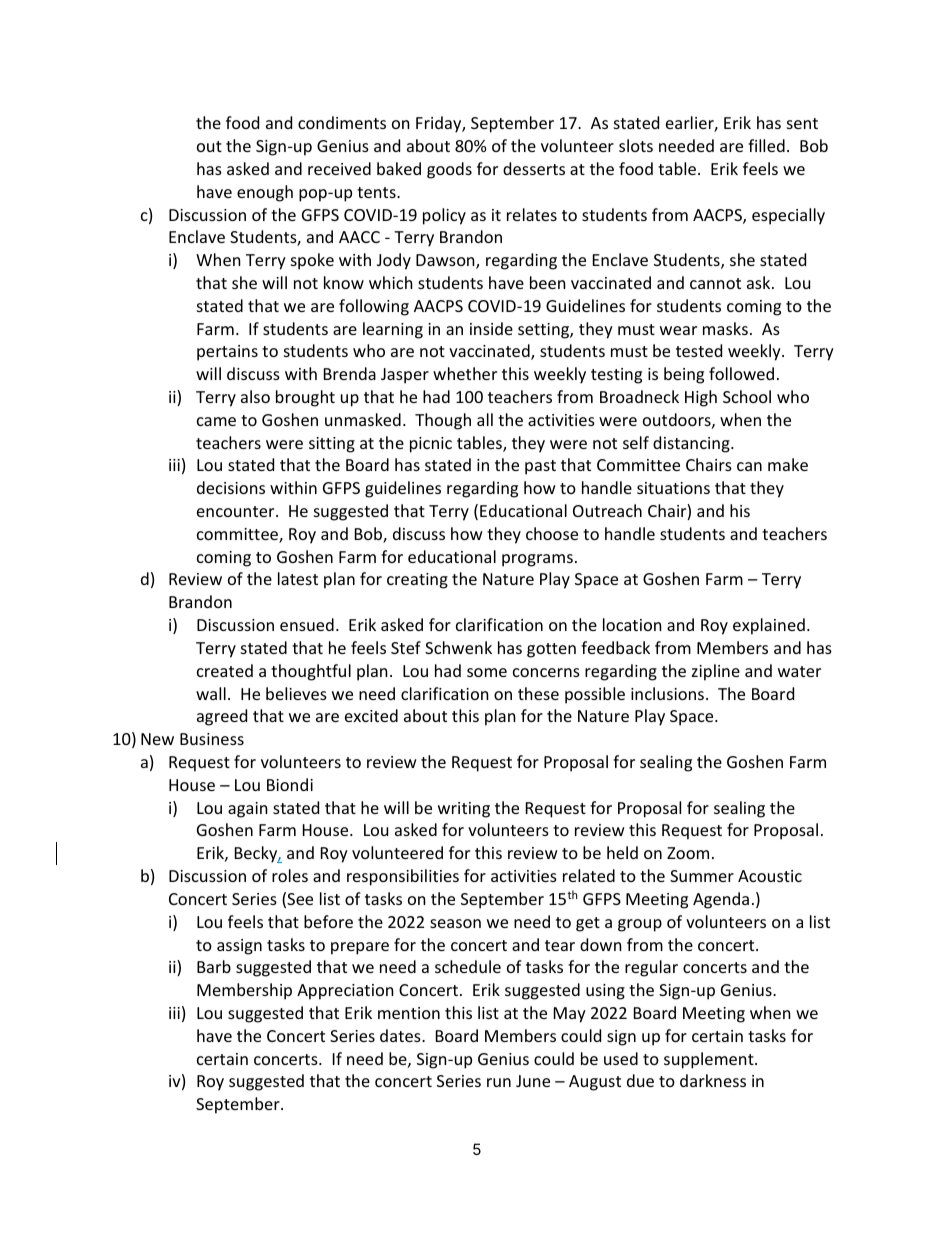 This page has width=952, height=1233. Describe the element at coordinates (214, 966) in the page. I see `Barb` at that location.
